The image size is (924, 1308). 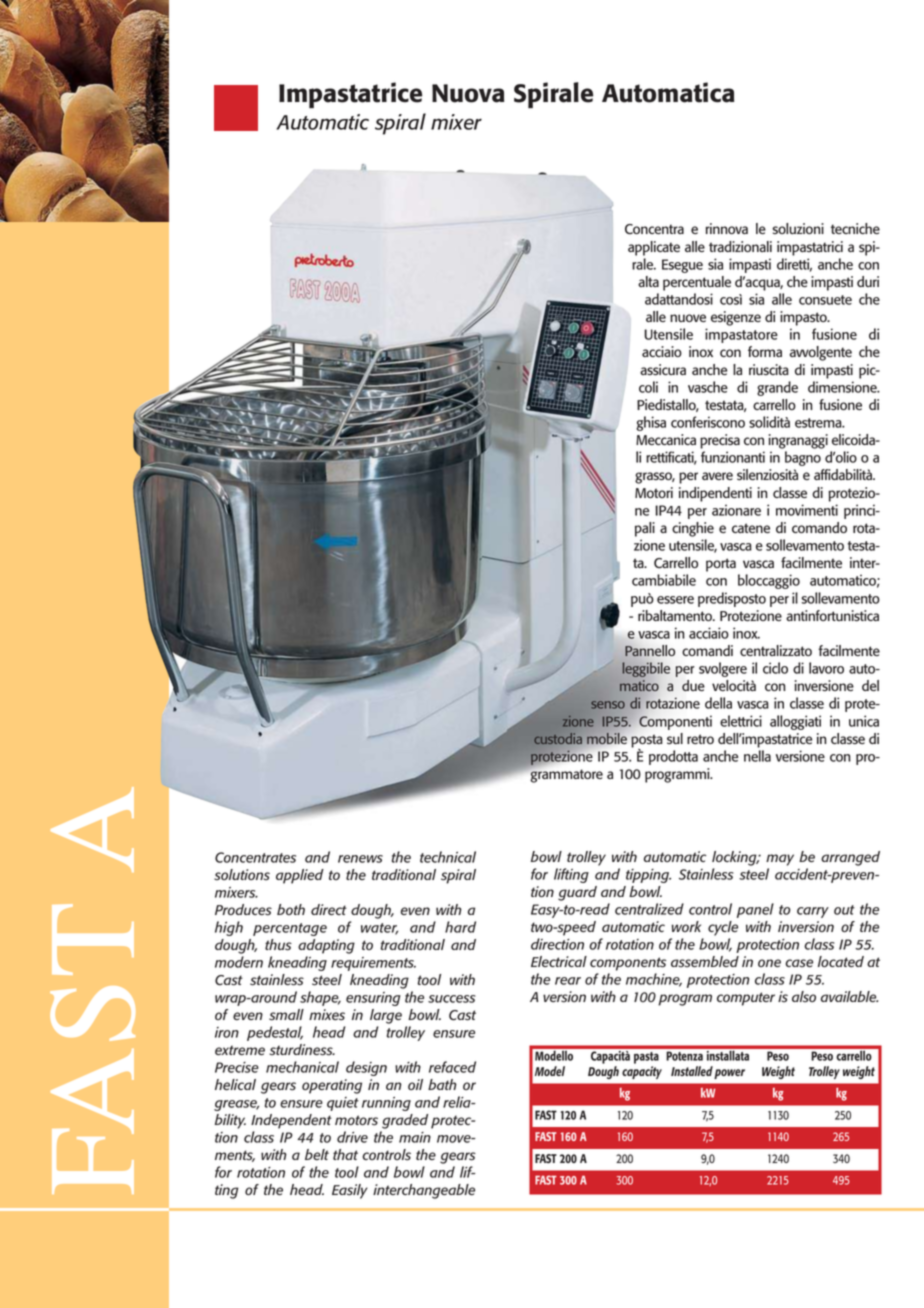 I want to click on shape, so click(x=320, y=998).
